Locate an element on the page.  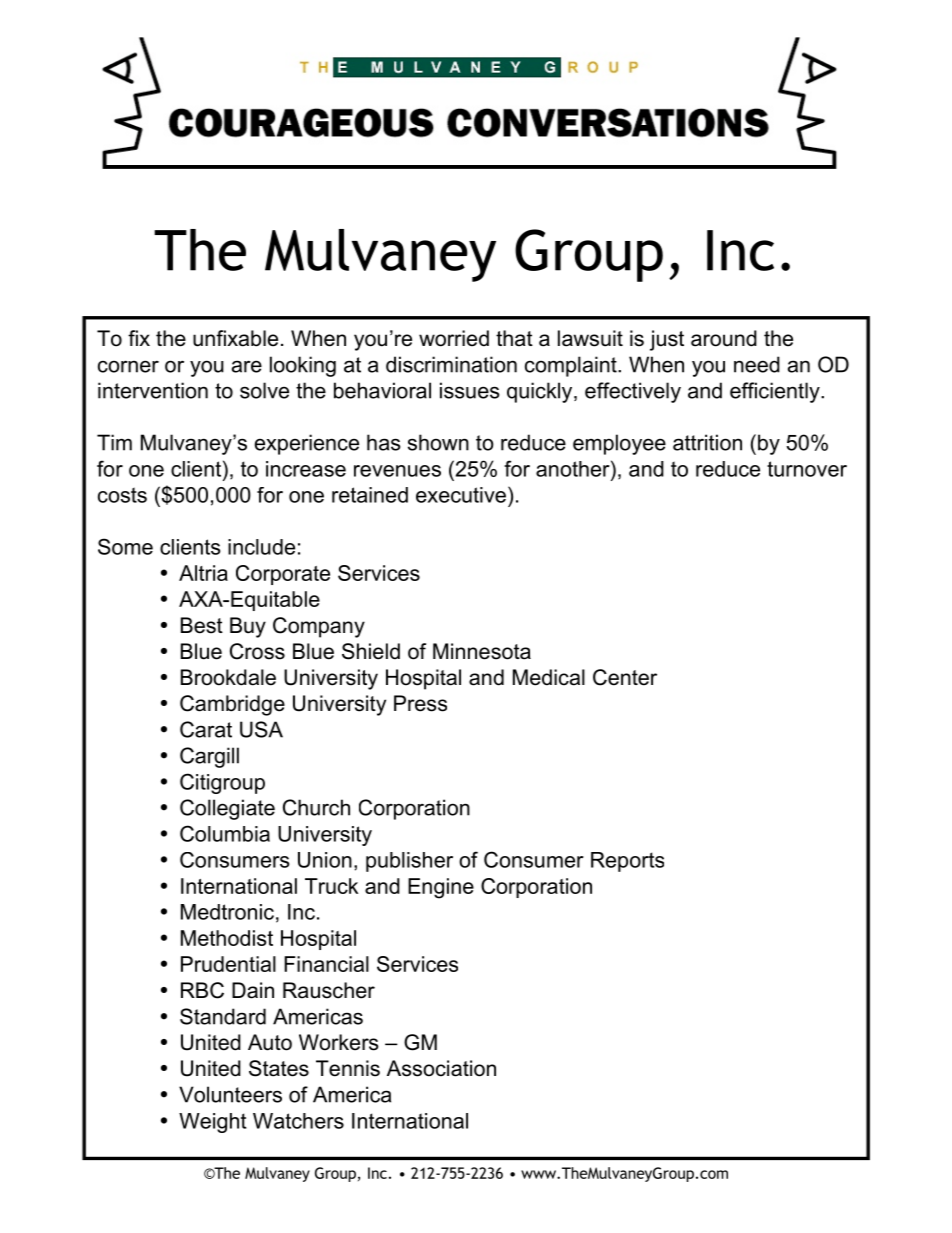
are is located at coordinates (247, 366).
